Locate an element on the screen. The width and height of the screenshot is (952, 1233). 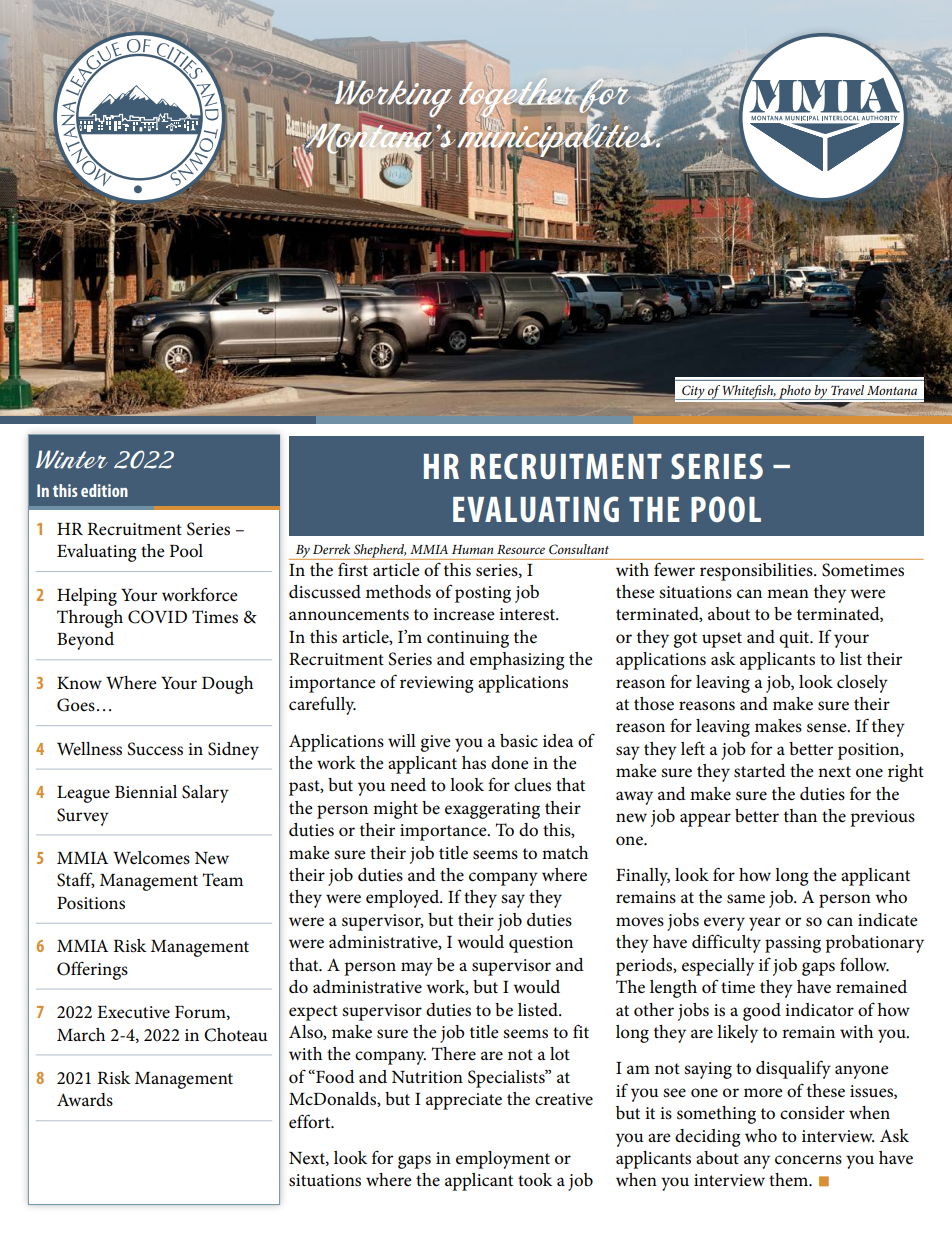
concerns is located at coordinates (808, 1160).
